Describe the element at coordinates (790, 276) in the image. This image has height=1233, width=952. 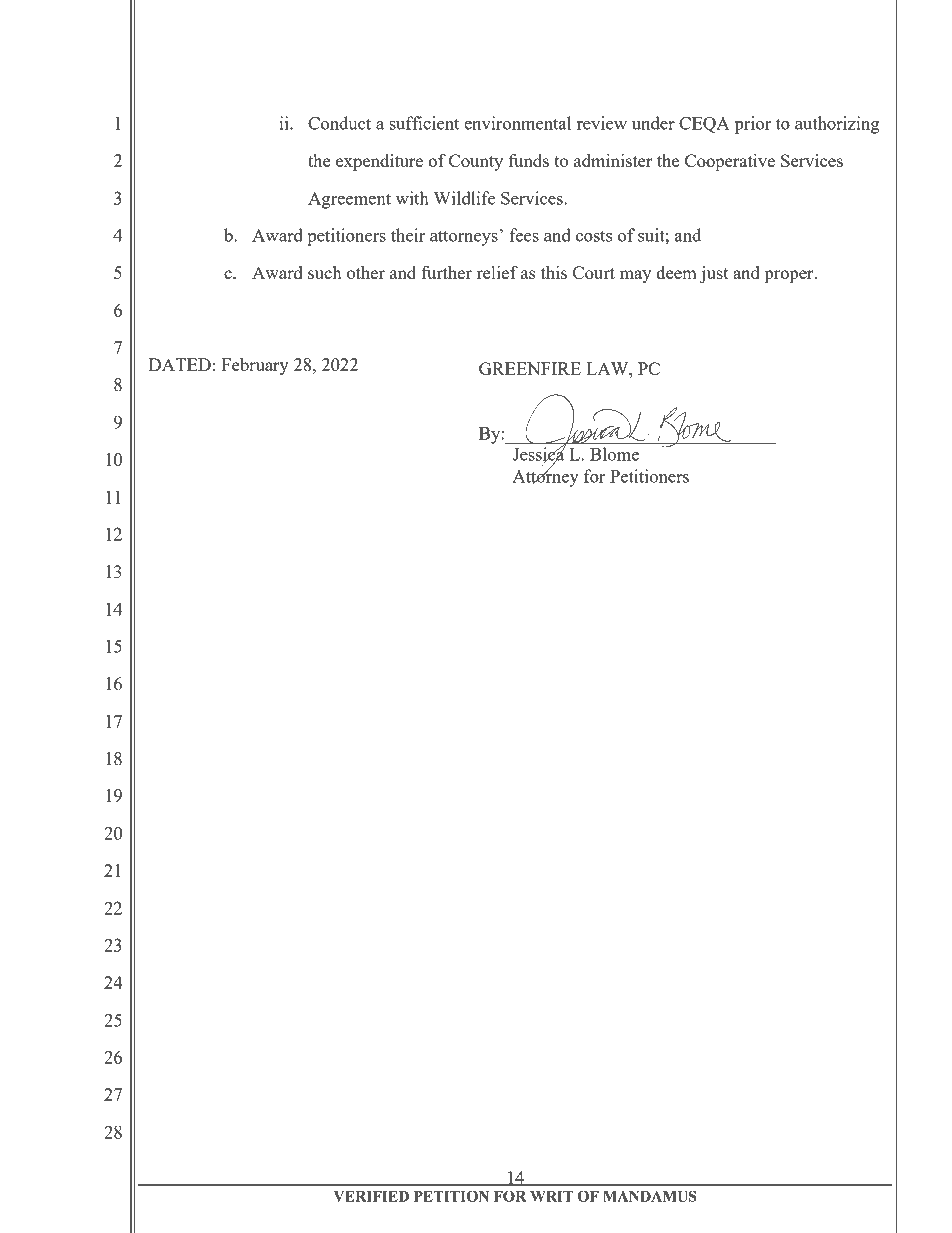
I see `proper` at that location.
